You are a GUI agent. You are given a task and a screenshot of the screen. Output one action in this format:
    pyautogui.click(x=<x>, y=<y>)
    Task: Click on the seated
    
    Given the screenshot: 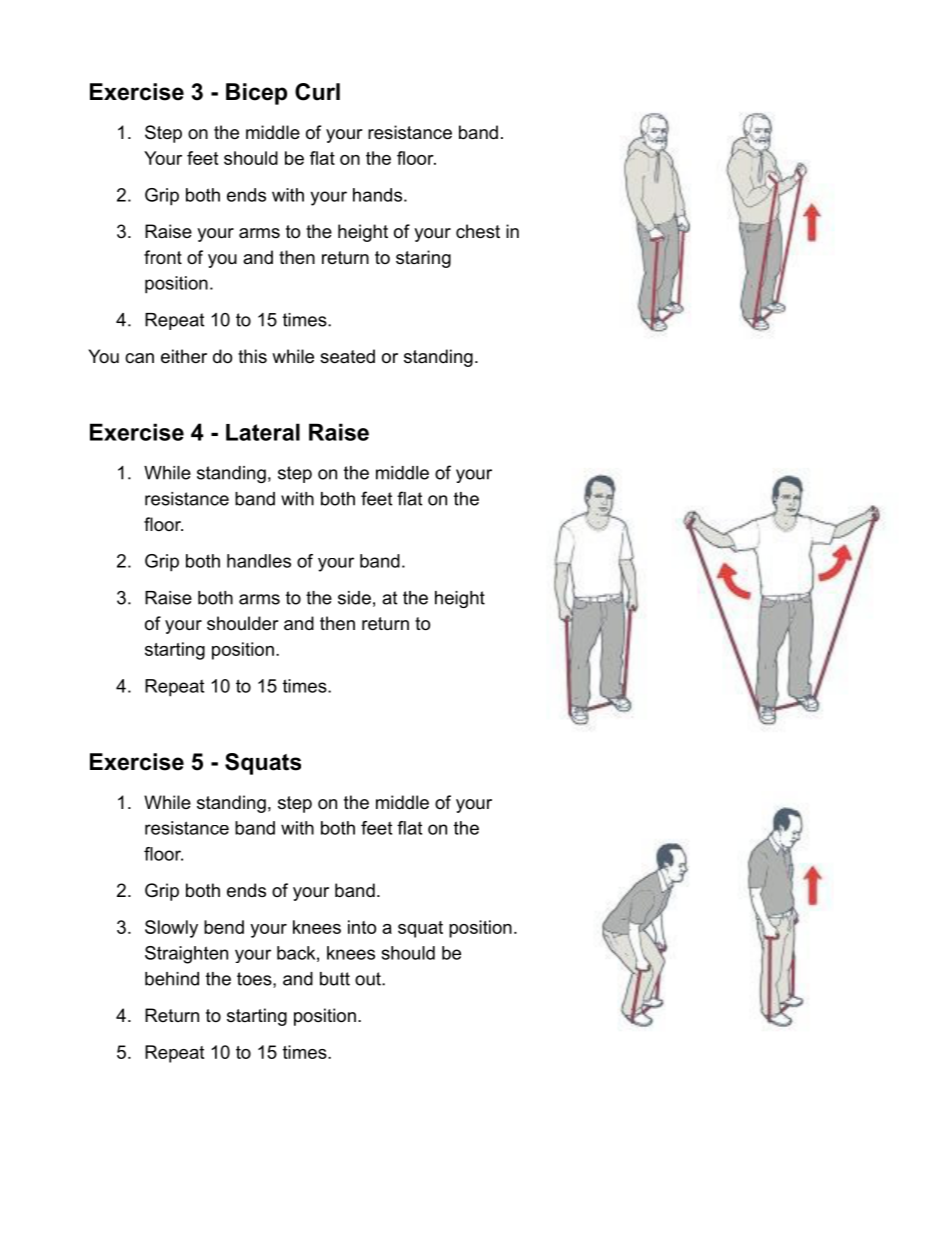 What is the action you would take?
    pyautogui.click(x=347, y=356)
